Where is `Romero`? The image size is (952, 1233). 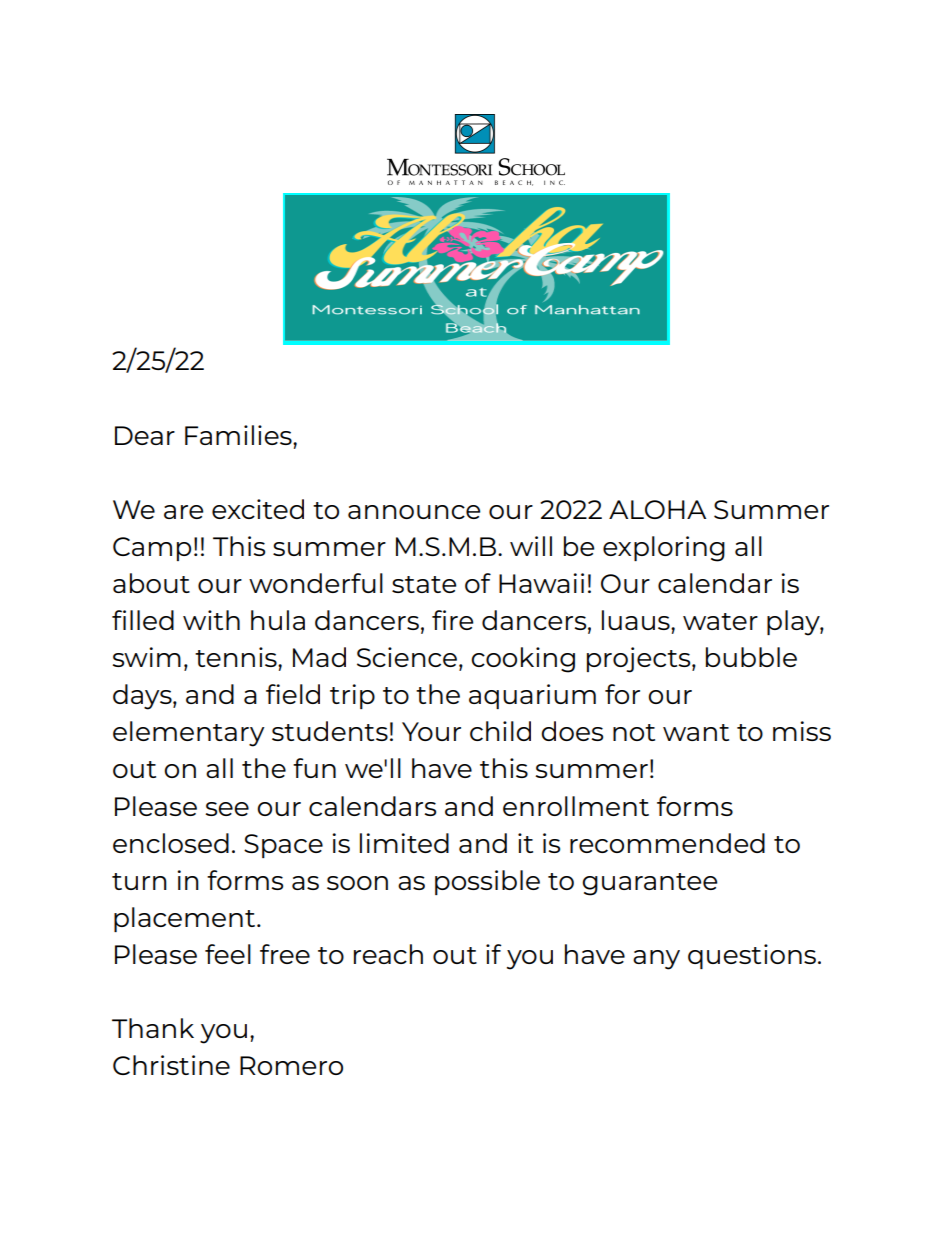 Romero is located at coordinates (291, 1065).
